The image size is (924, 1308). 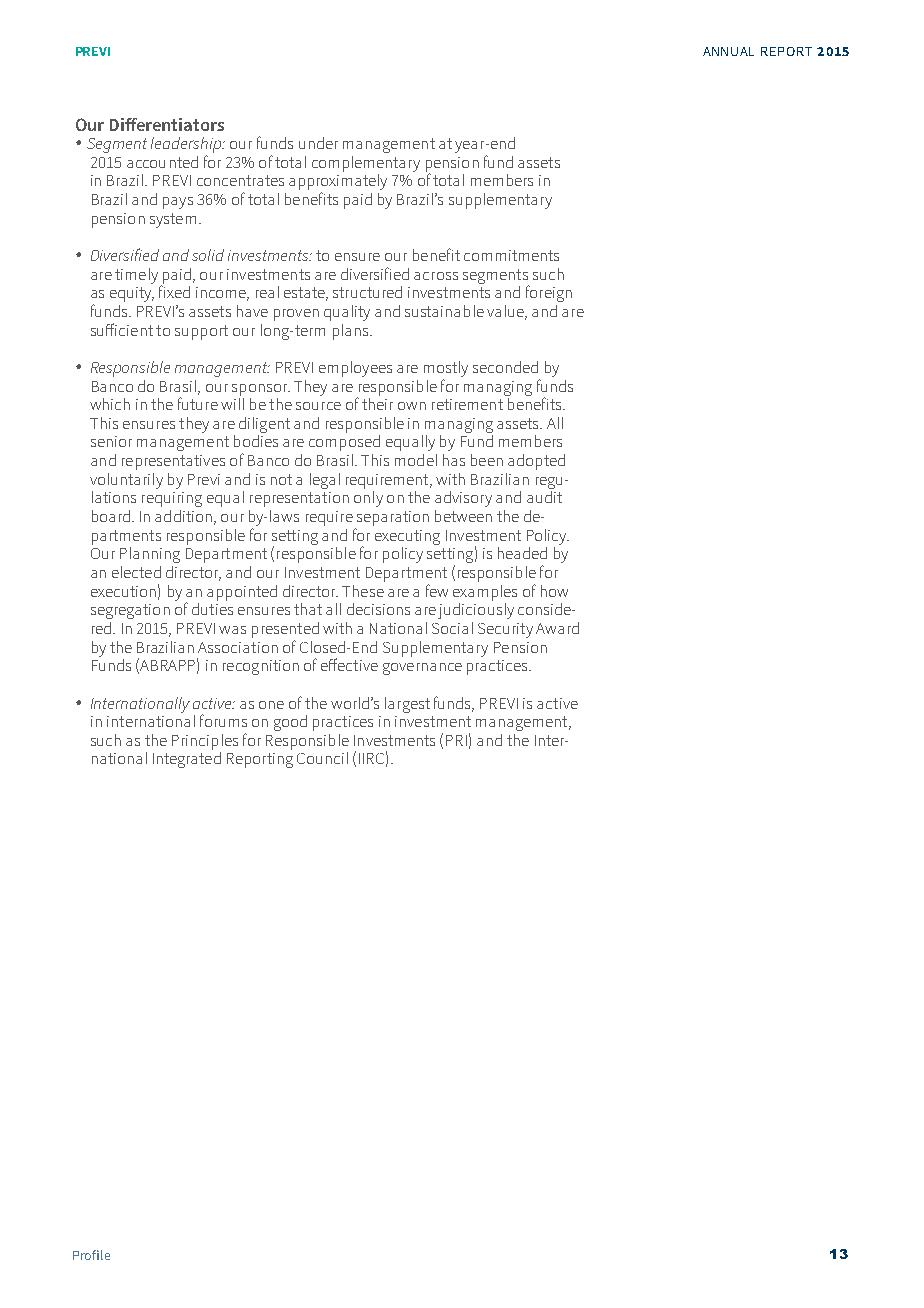 I want to click on largest, so click(x=407, y=705).
